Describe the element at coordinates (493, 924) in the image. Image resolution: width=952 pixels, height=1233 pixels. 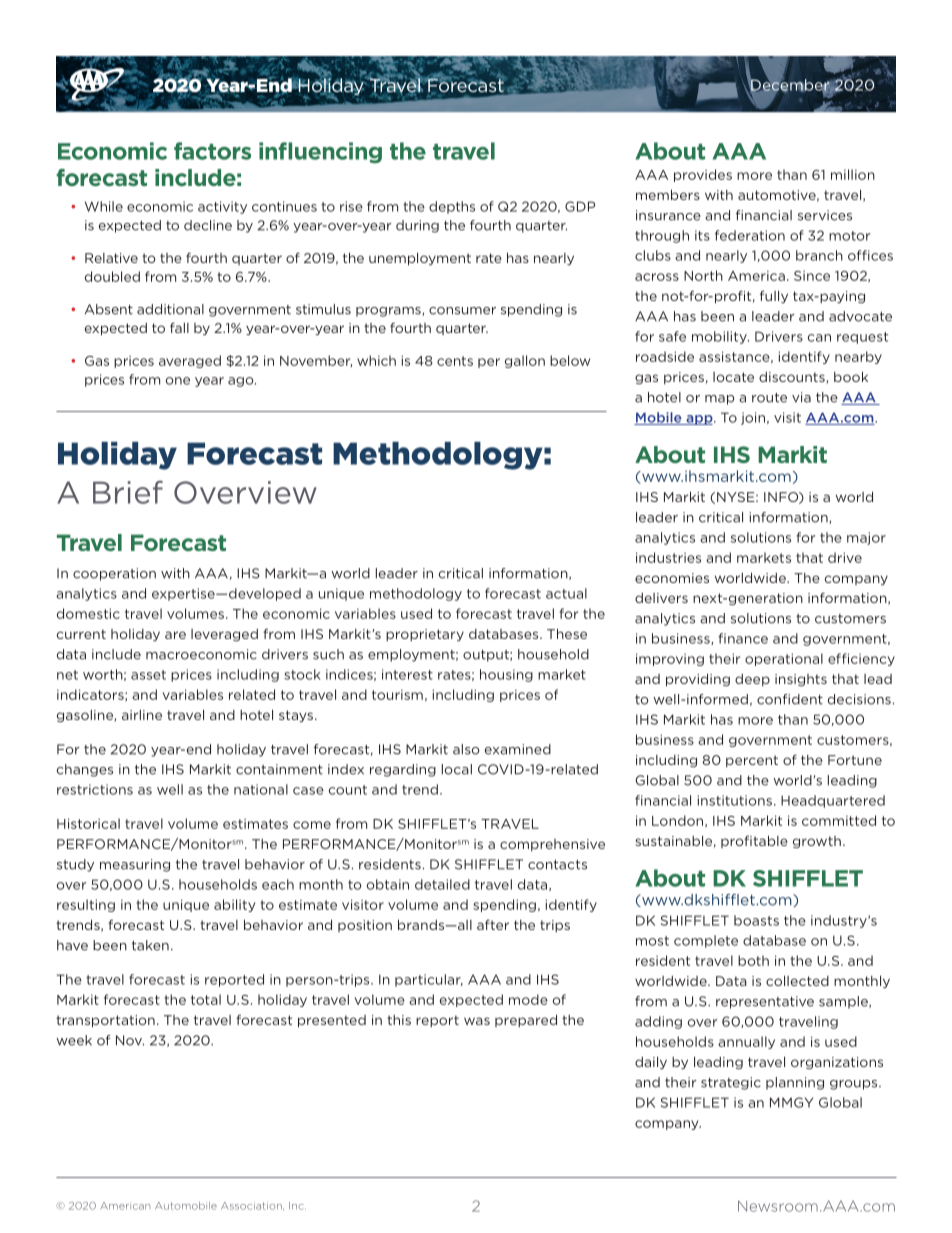
I see `after` at that location.
